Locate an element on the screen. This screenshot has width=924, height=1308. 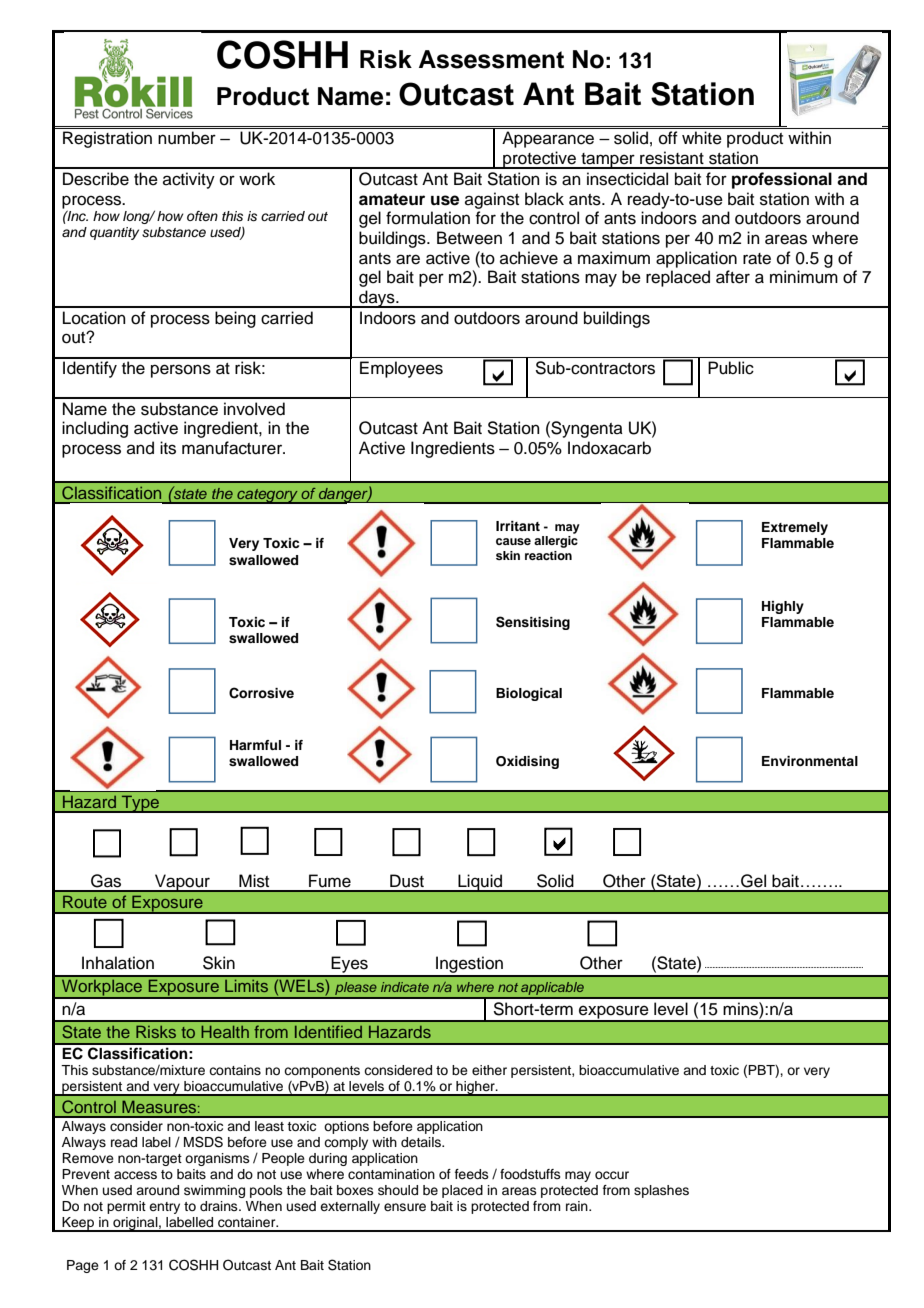
Highly is located at coordinates (783, 607).
